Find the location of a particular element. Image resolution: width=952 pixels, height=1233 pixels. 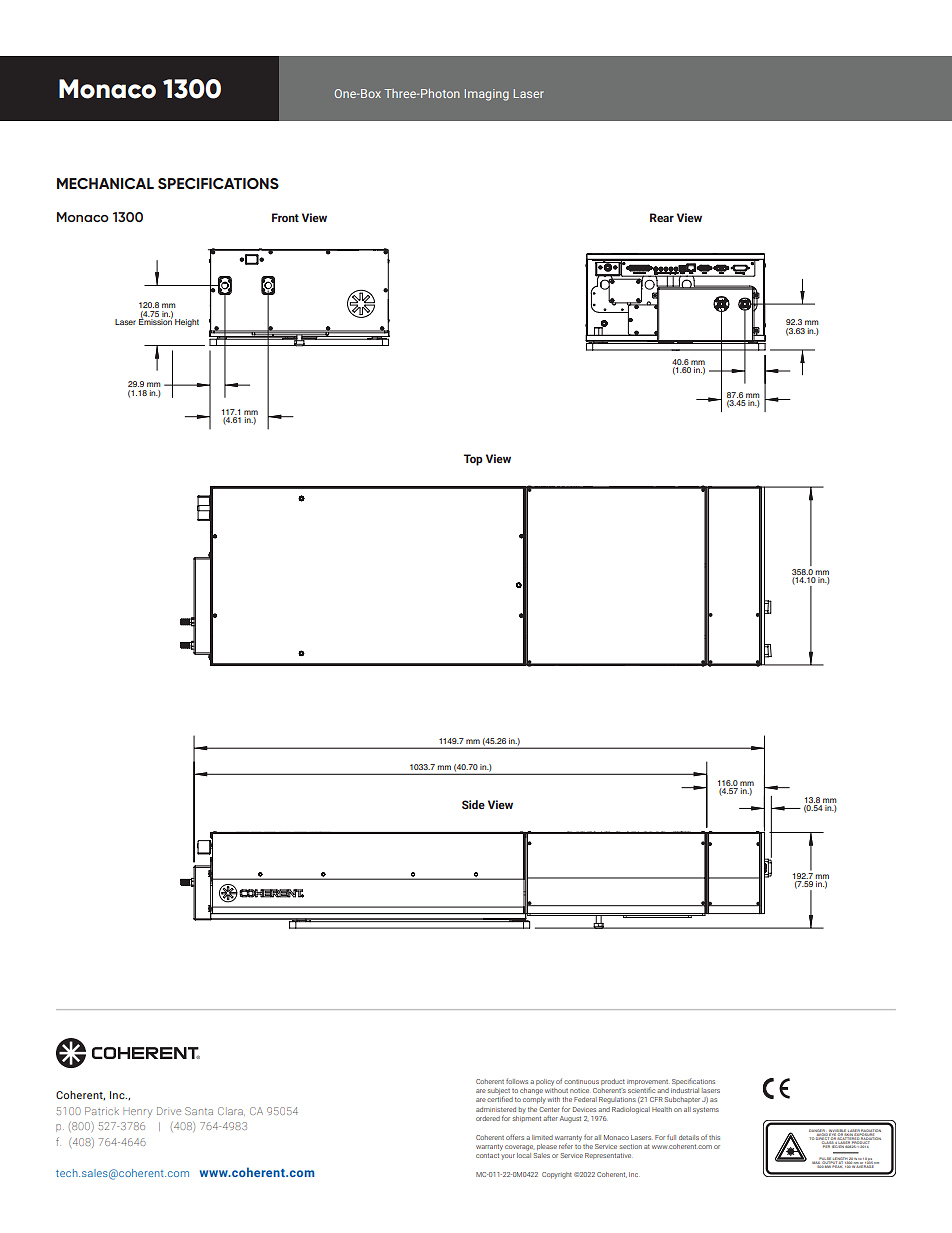

Santa is located at coordinates (199, 1111).
